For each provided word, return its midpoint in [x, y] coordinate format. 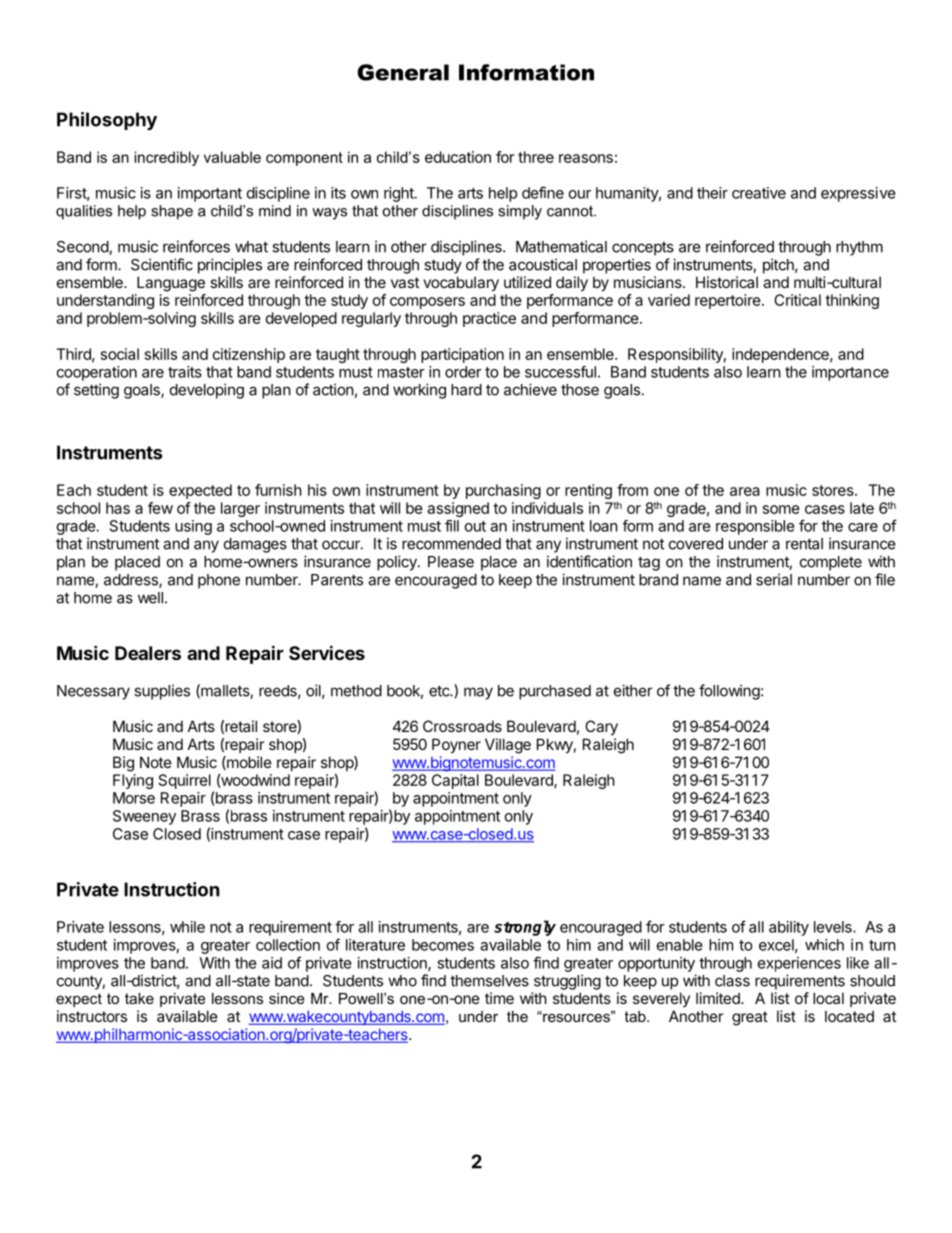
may [478, 693]
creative [759, 193]
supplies [162, 692]
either [633, 690]
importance [850, 373]
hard [466, 390]
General [403, 72]
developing [207, 391]
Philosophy [107, 121]
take [139, 998]
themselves [489, 981]
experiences [799, 964]
